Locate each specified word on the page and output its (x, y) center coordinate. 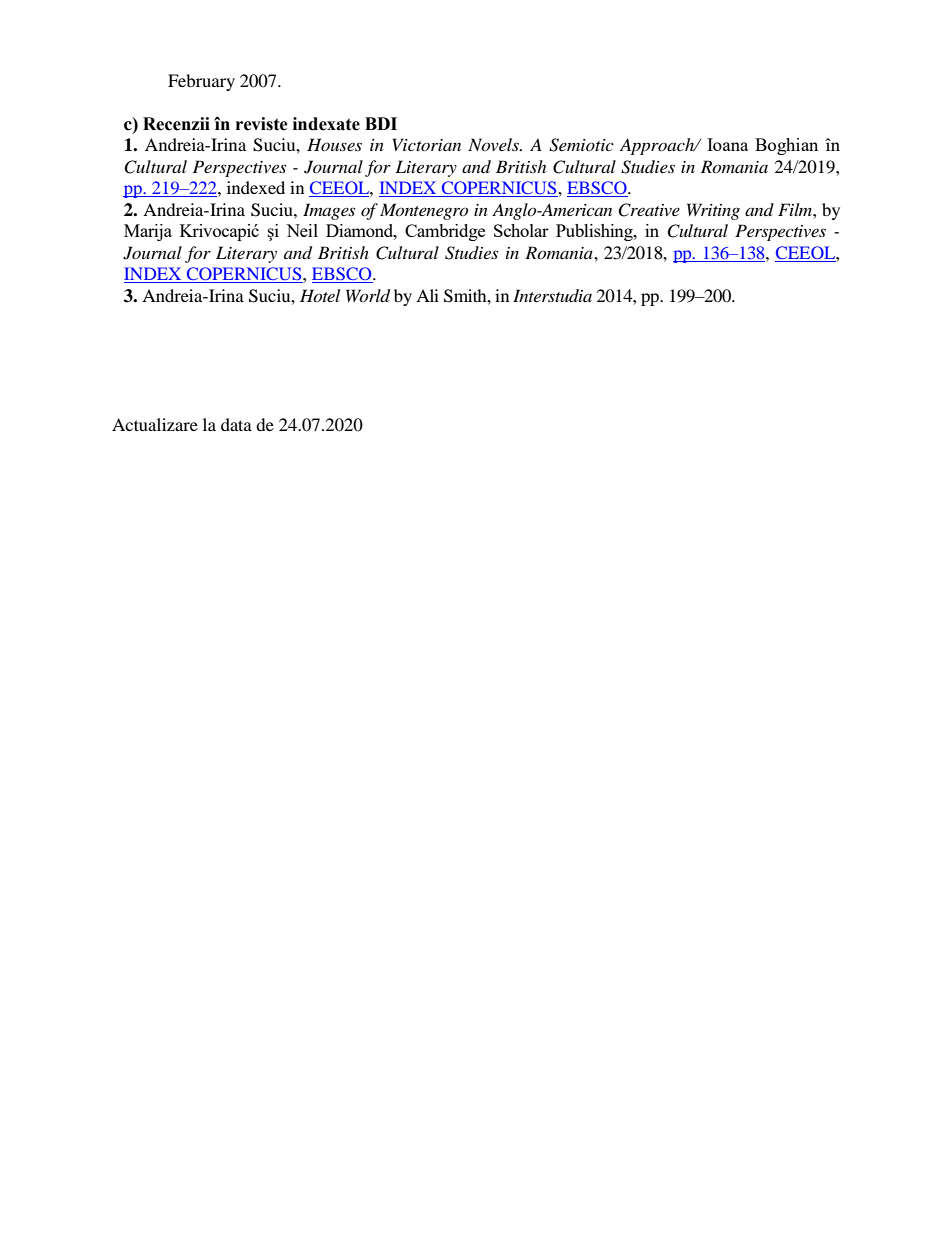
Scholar (521, 230)
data (236, 424)
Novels (494, 144)
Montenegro (424, 211)
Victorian (427, 144)
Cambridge (445, 232)
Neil (302, 230)
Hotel (320, 295)
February (201, 82)
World (368, 296)
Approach (658, 146)
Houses (334, 144)
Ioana (727, 144)
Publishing (595, 232)
